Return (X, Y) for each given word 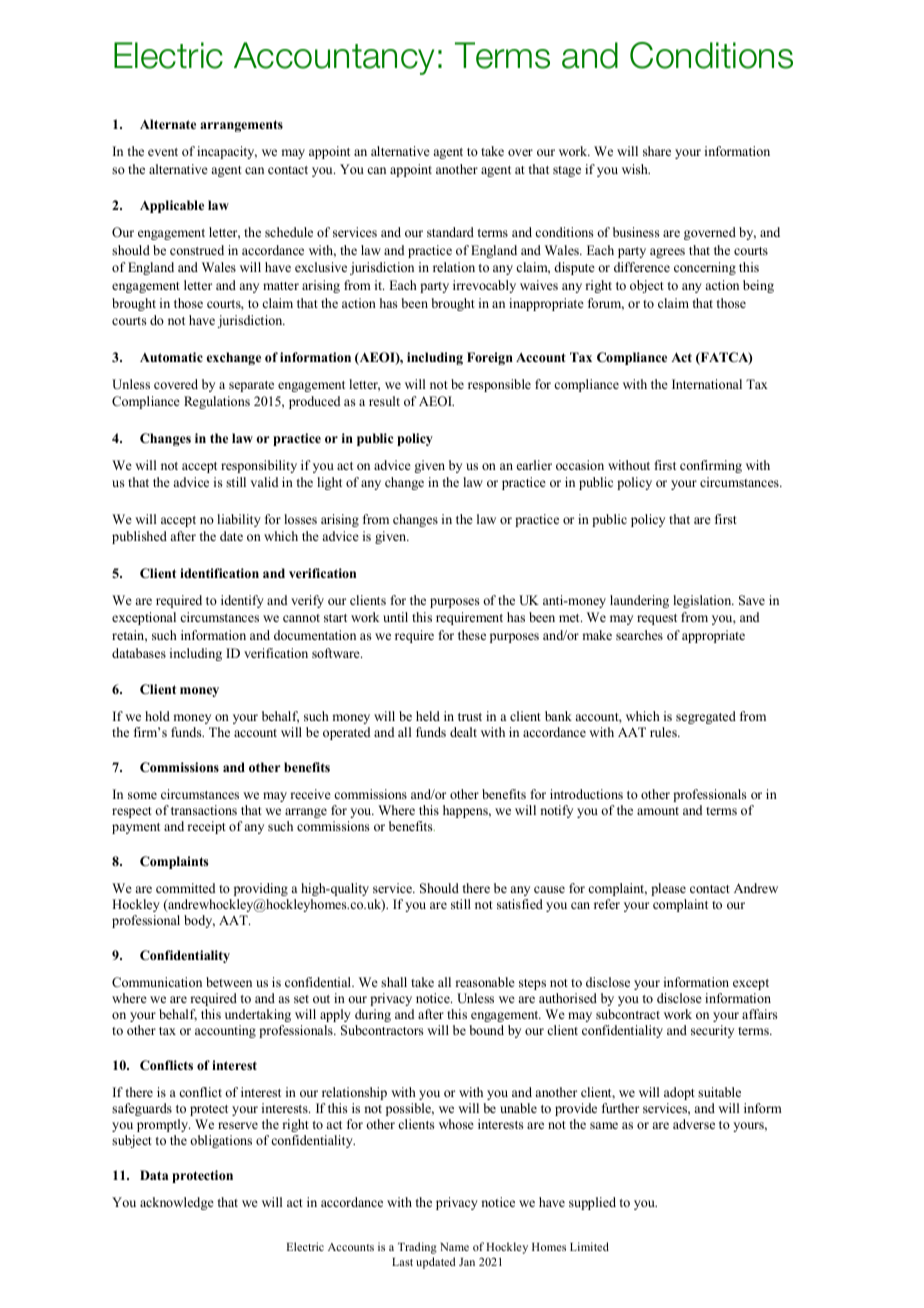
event (163, 152)
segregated (706, 717)
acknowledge (177, 1203)
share (657, 151)
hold (157, 716)
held (428, 716)
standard (450, 232)
